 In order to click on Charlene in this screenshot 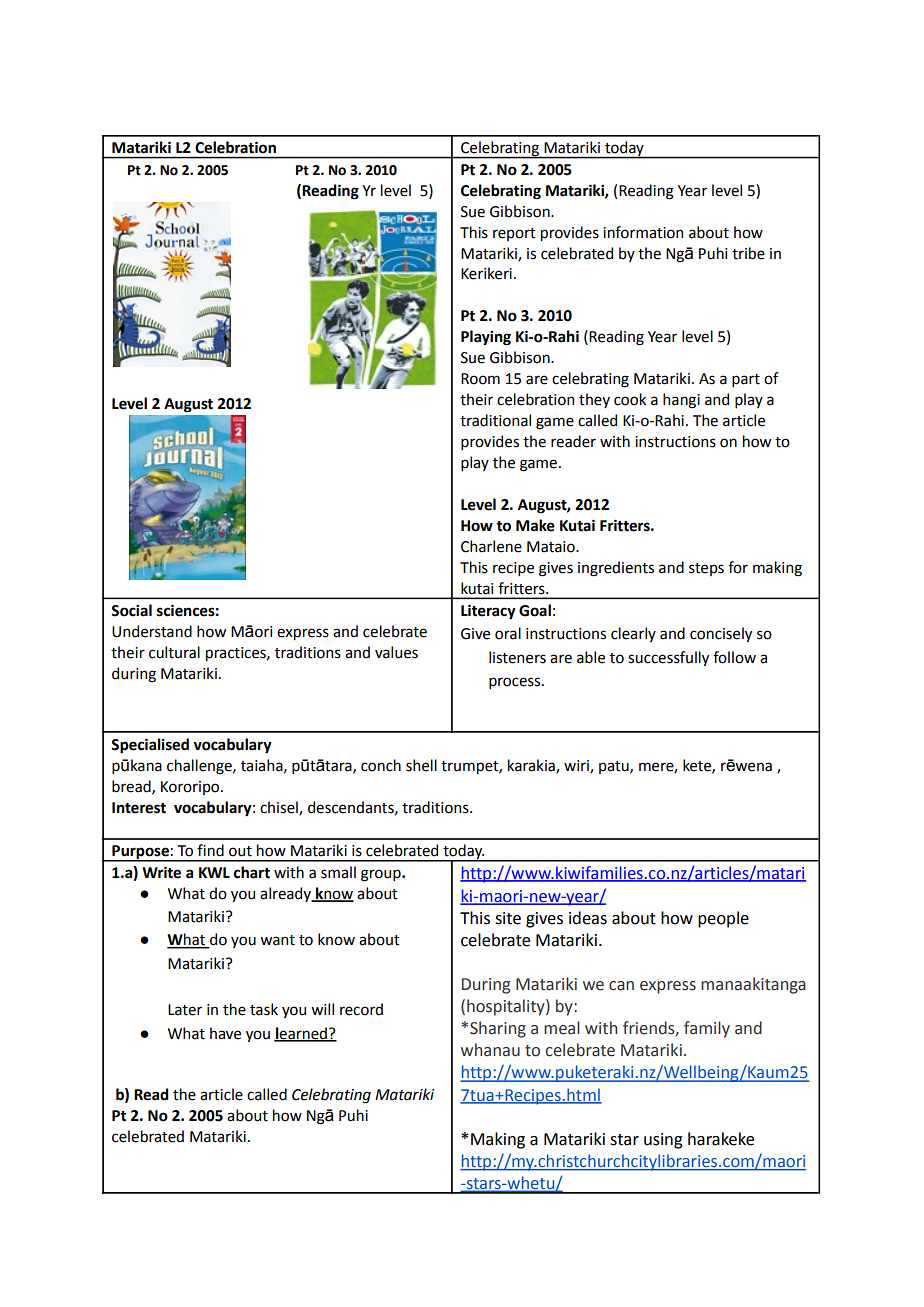, I will do `click(491, 546)`.
